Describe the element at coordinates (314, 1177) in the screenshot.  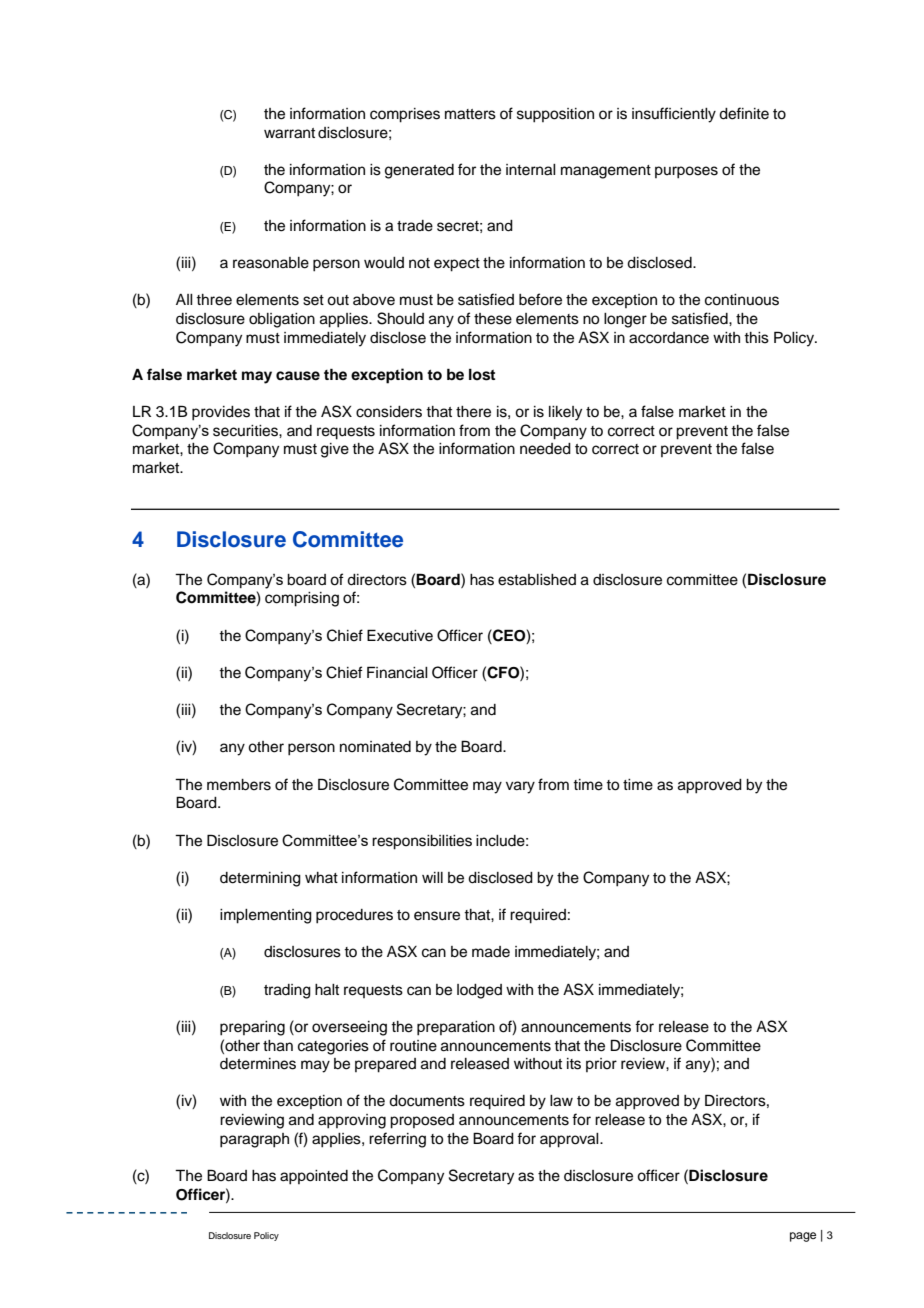
I see `appointed` at that location.
